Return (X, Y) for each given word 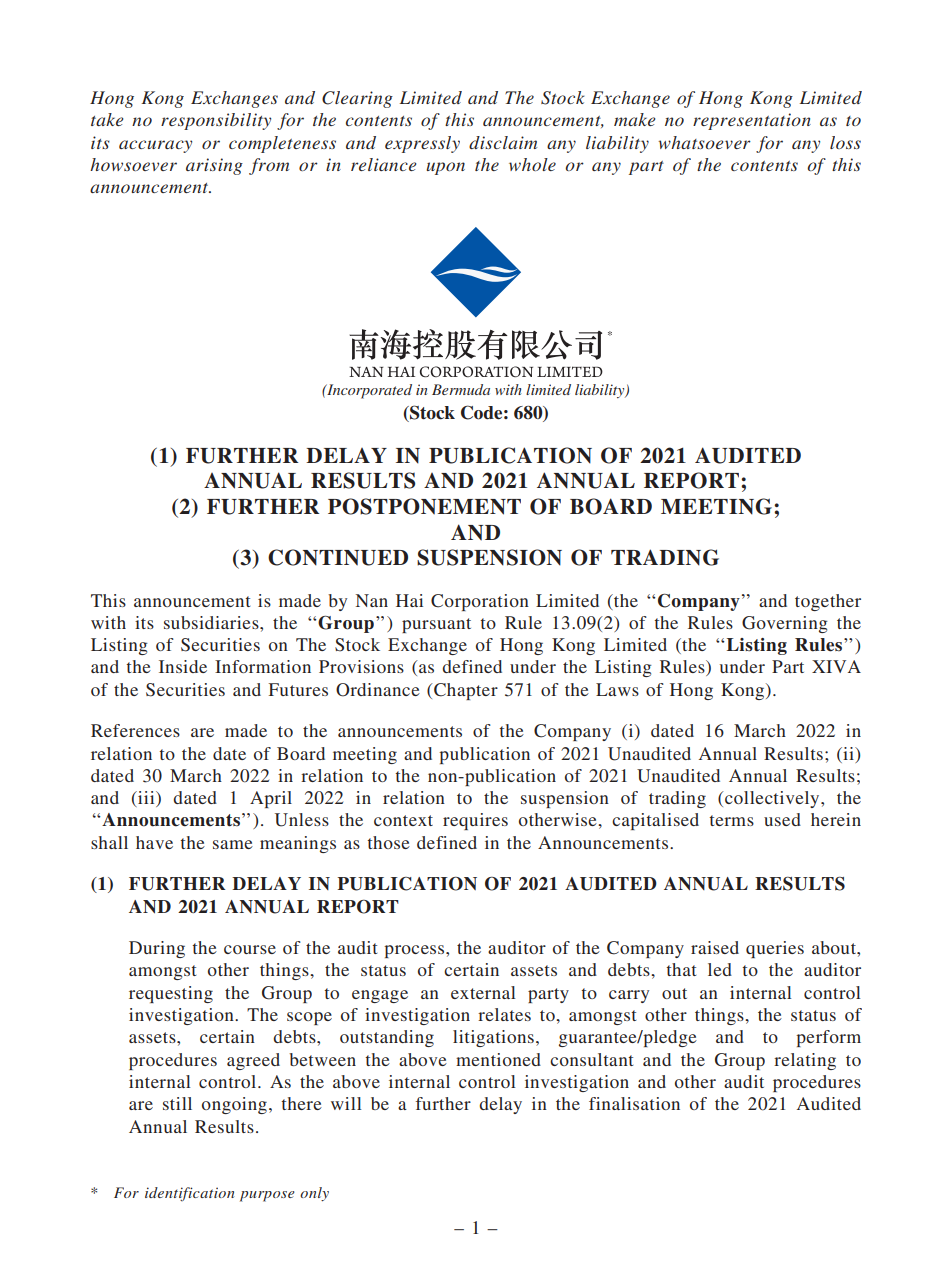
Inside (183, 666)
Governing (785, 624)
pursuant (436, 625)
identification (189, 1194)
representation (752, 121)
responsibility (216, 121)
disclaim (503, 142)
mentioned (498, 1059)
